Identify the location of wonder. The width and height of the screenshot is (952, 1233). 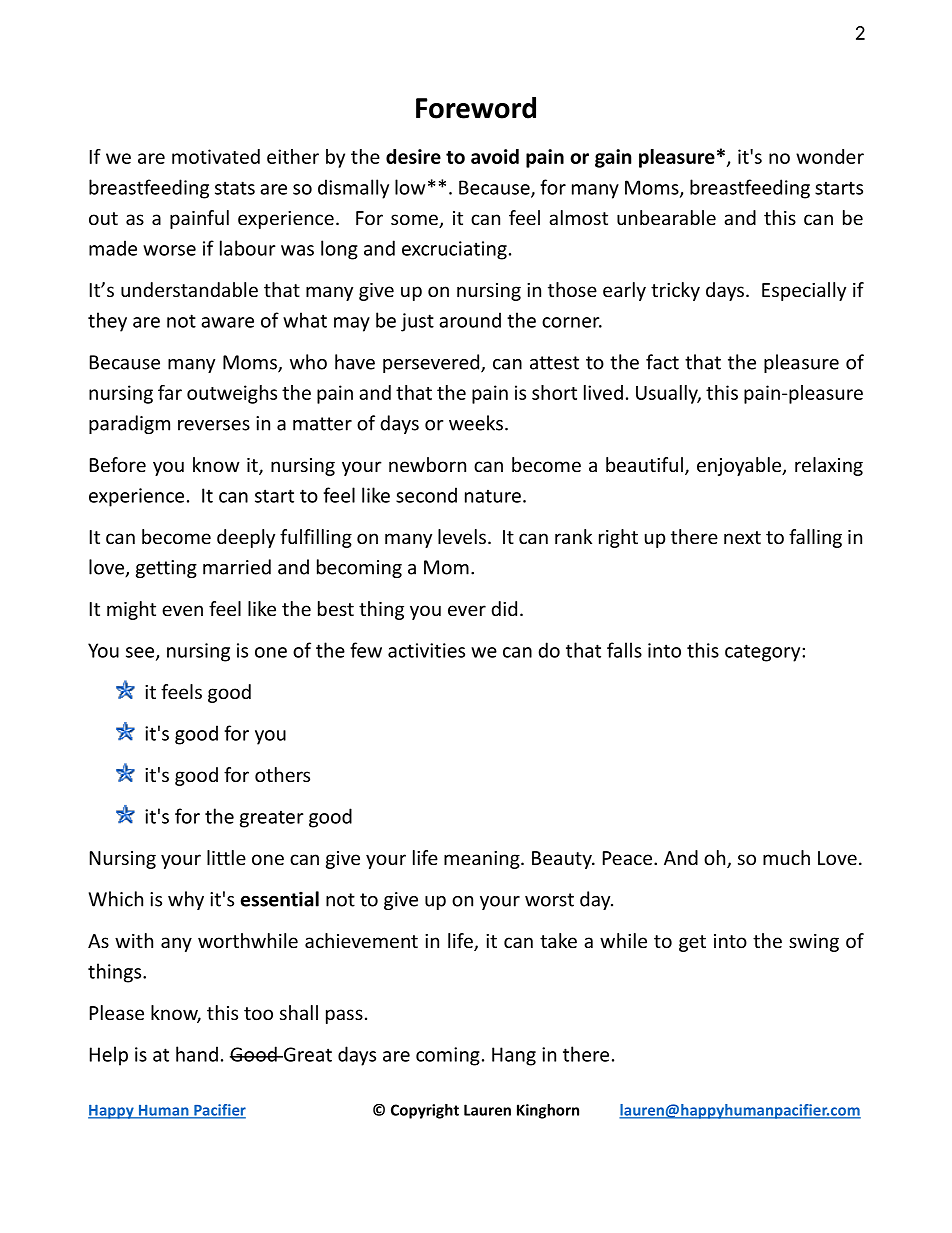
(830, 156).
